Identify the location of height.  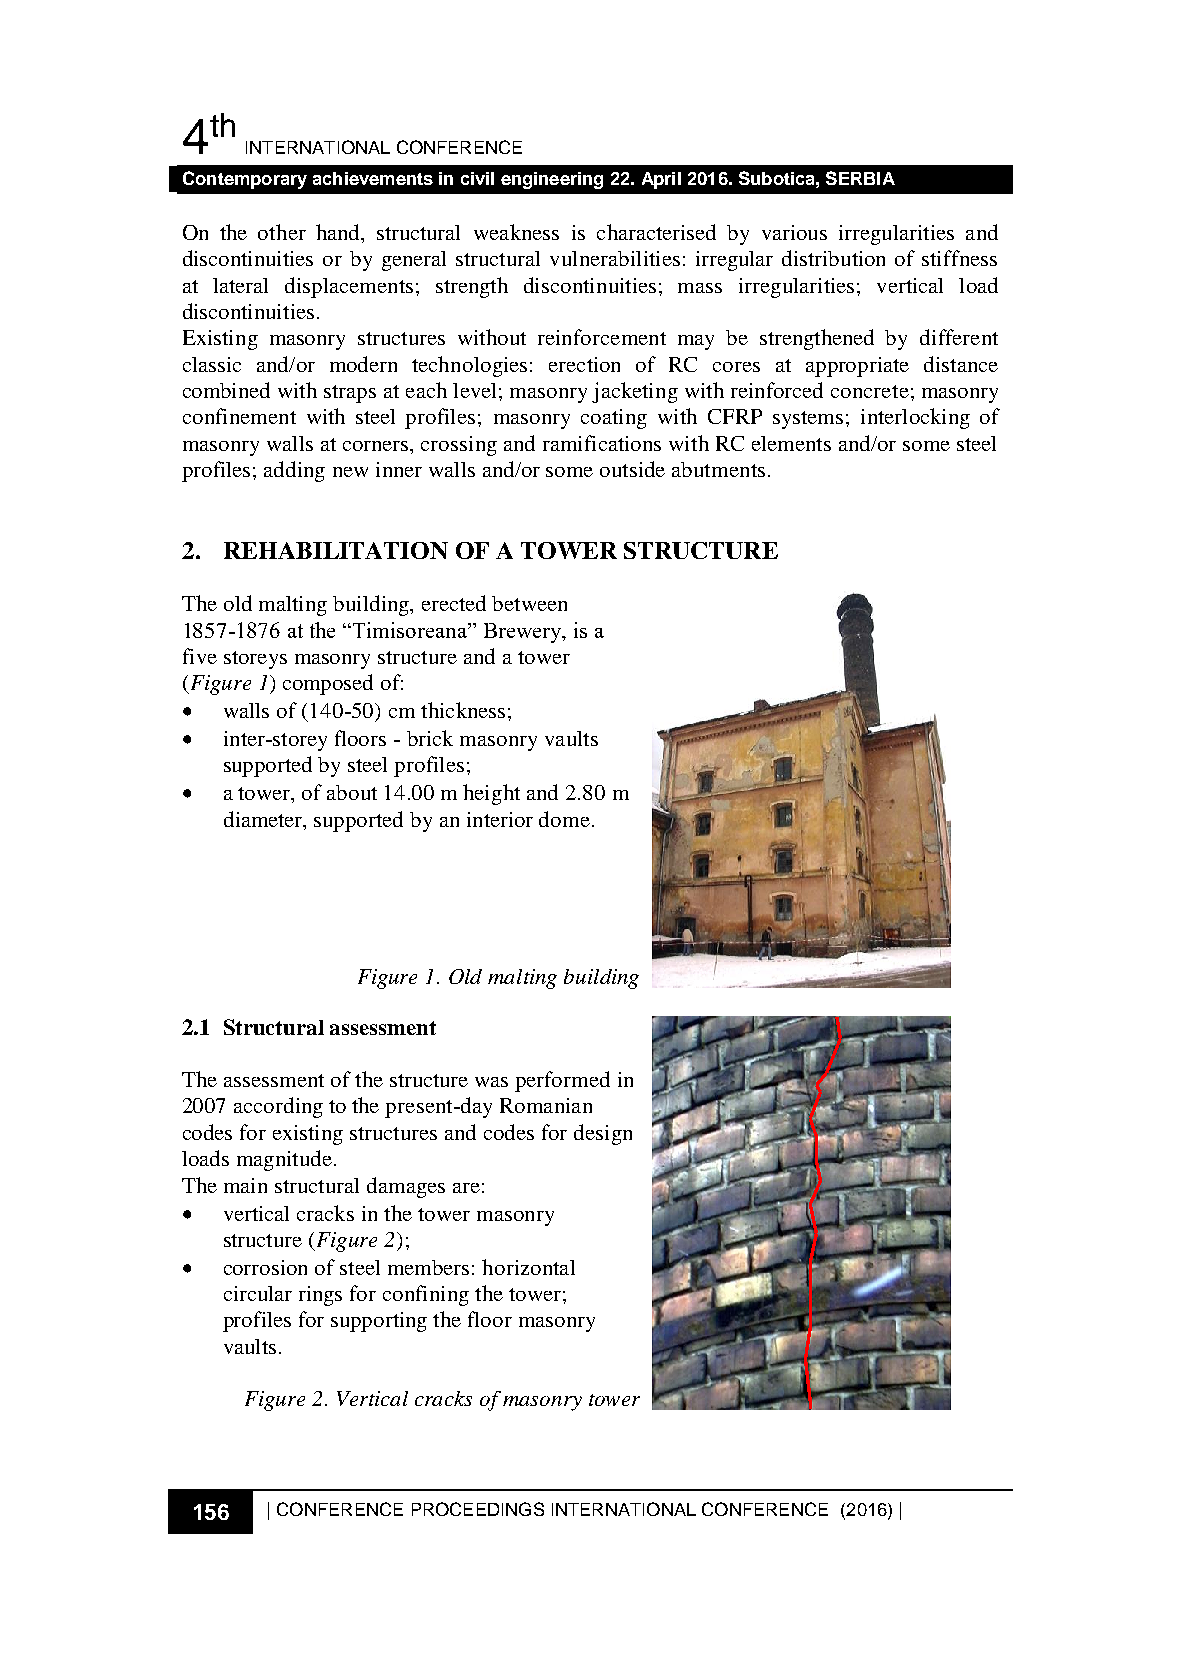
(491, 794).
